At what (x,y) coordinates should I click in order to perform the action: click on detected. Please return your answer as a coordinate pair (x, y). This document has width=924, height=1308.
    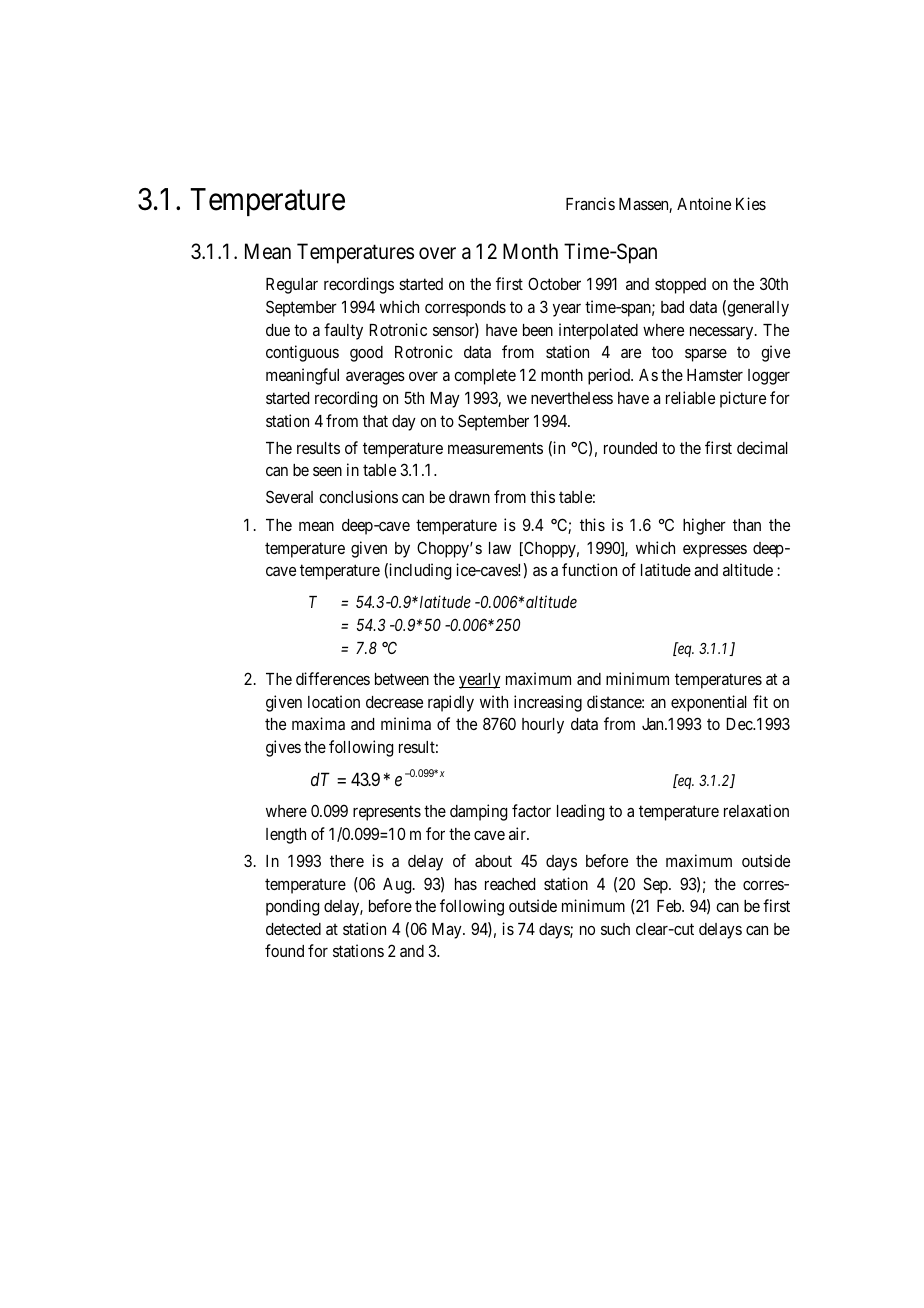
    Looking at the image, I should click on (293, 929).
